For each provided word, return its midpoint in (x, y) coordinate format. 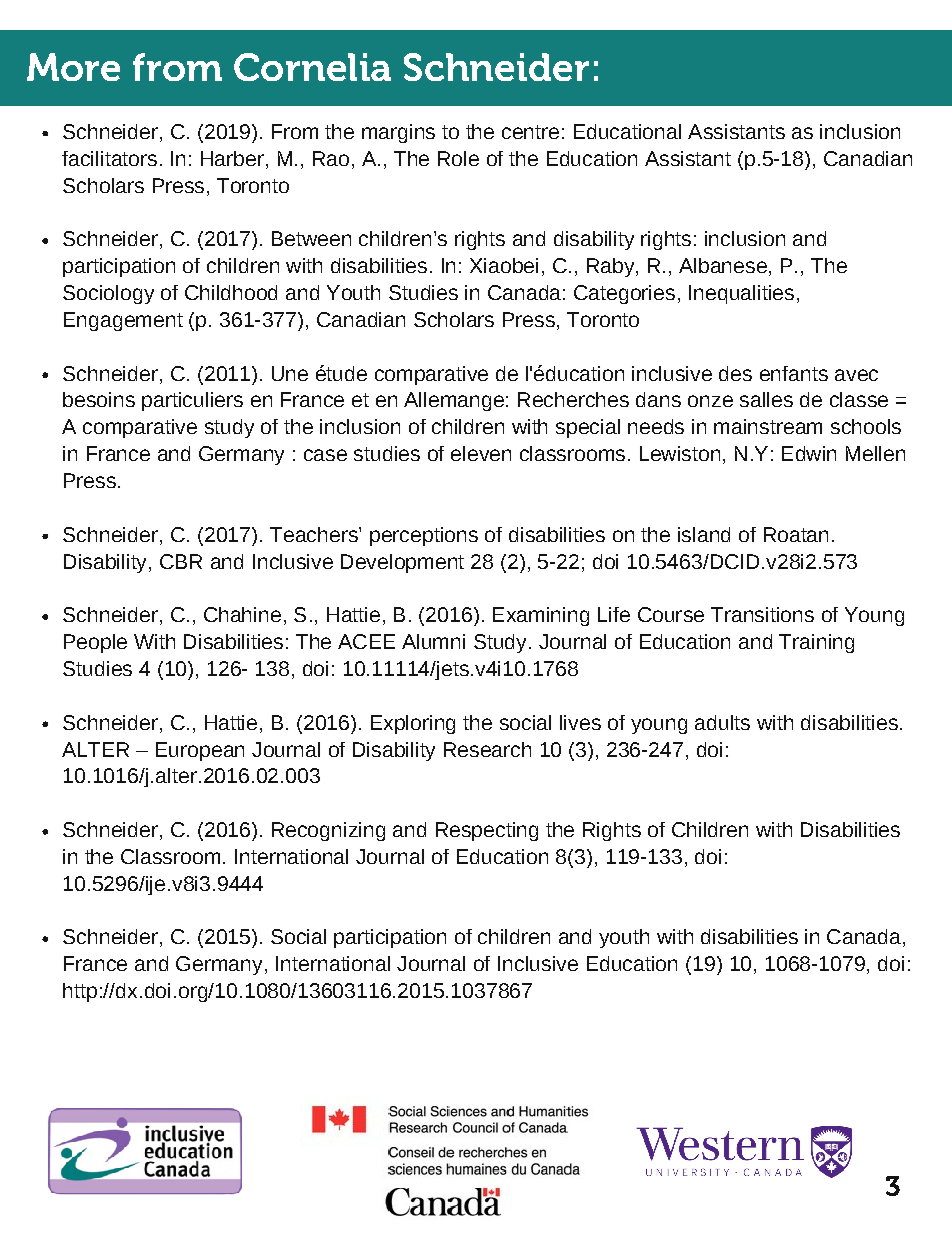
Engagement (123, 321)
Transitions (762, 614)
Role (458, 158)
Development (402, 563)
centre (530, 132)
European (200, 751)
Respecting (487, 831)
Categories (624, 294)
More (73, 67)
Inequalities (741, 294)
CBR (181, 561)
